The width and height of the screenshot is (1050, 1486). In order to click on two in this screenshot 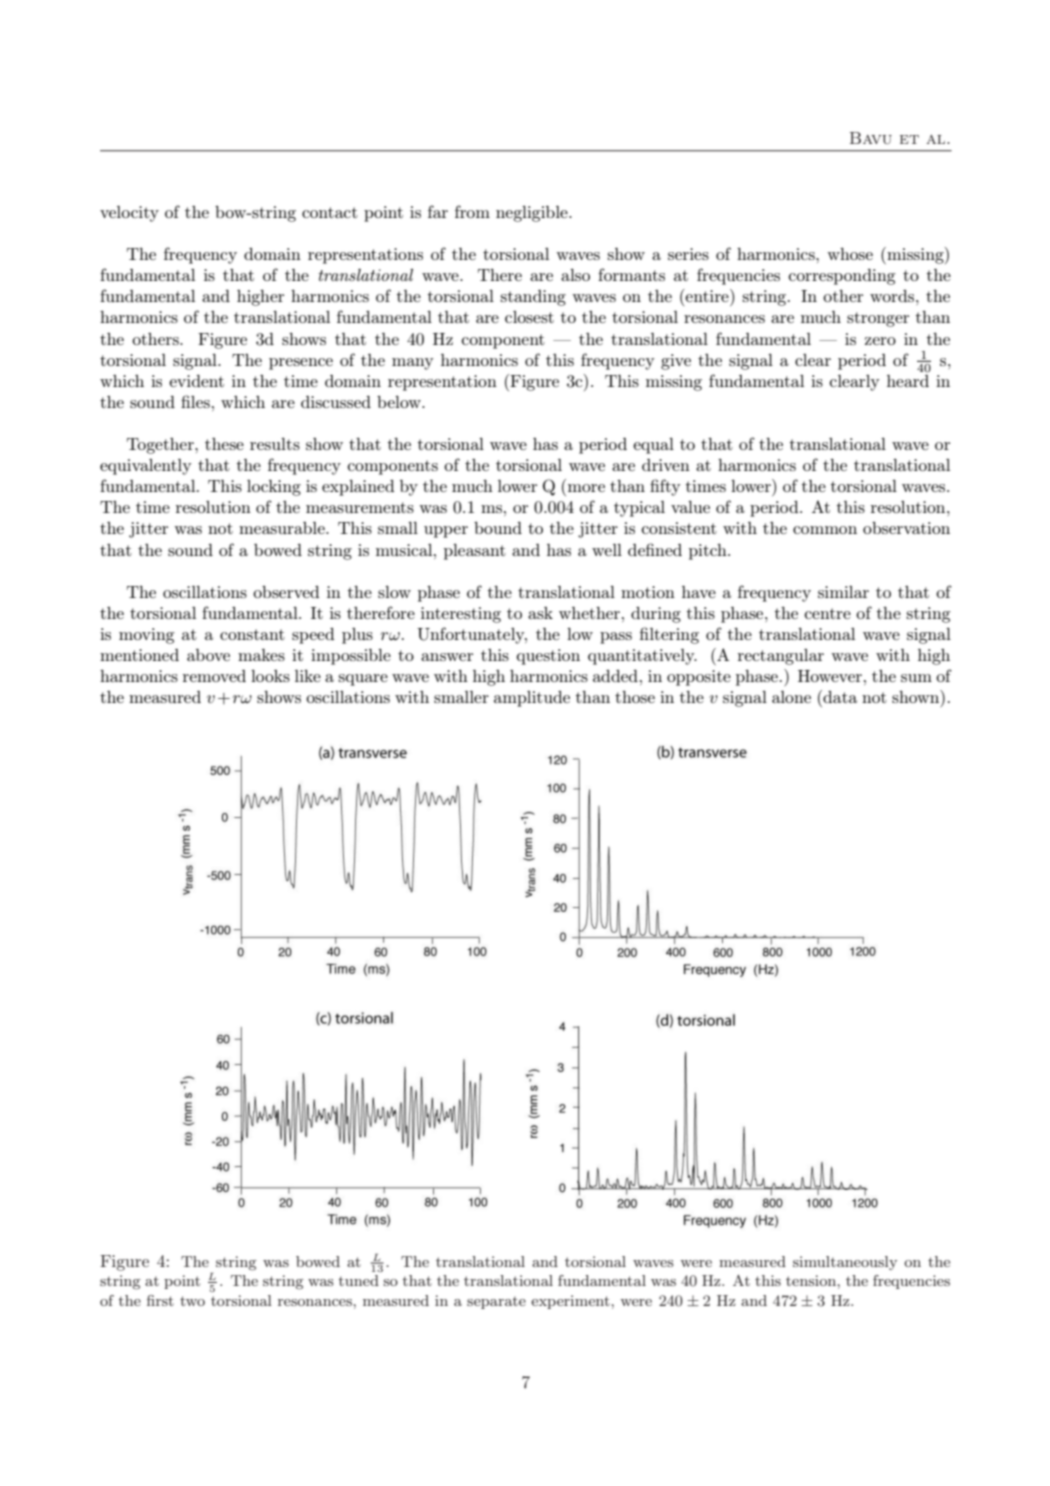, I will do `click(192, 1301)`.
